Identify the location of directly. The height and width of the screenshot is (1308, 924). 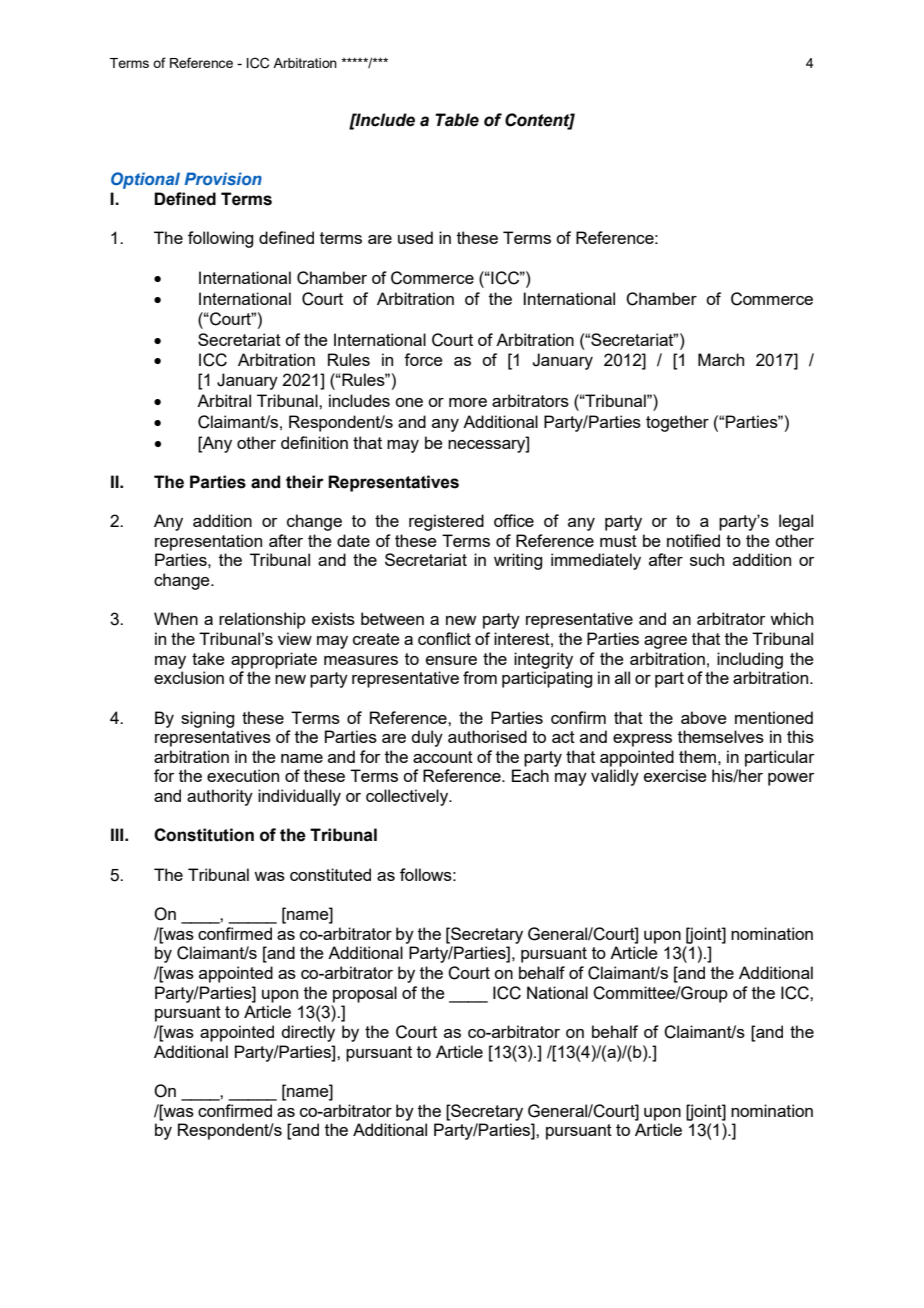
(308, 1033).
